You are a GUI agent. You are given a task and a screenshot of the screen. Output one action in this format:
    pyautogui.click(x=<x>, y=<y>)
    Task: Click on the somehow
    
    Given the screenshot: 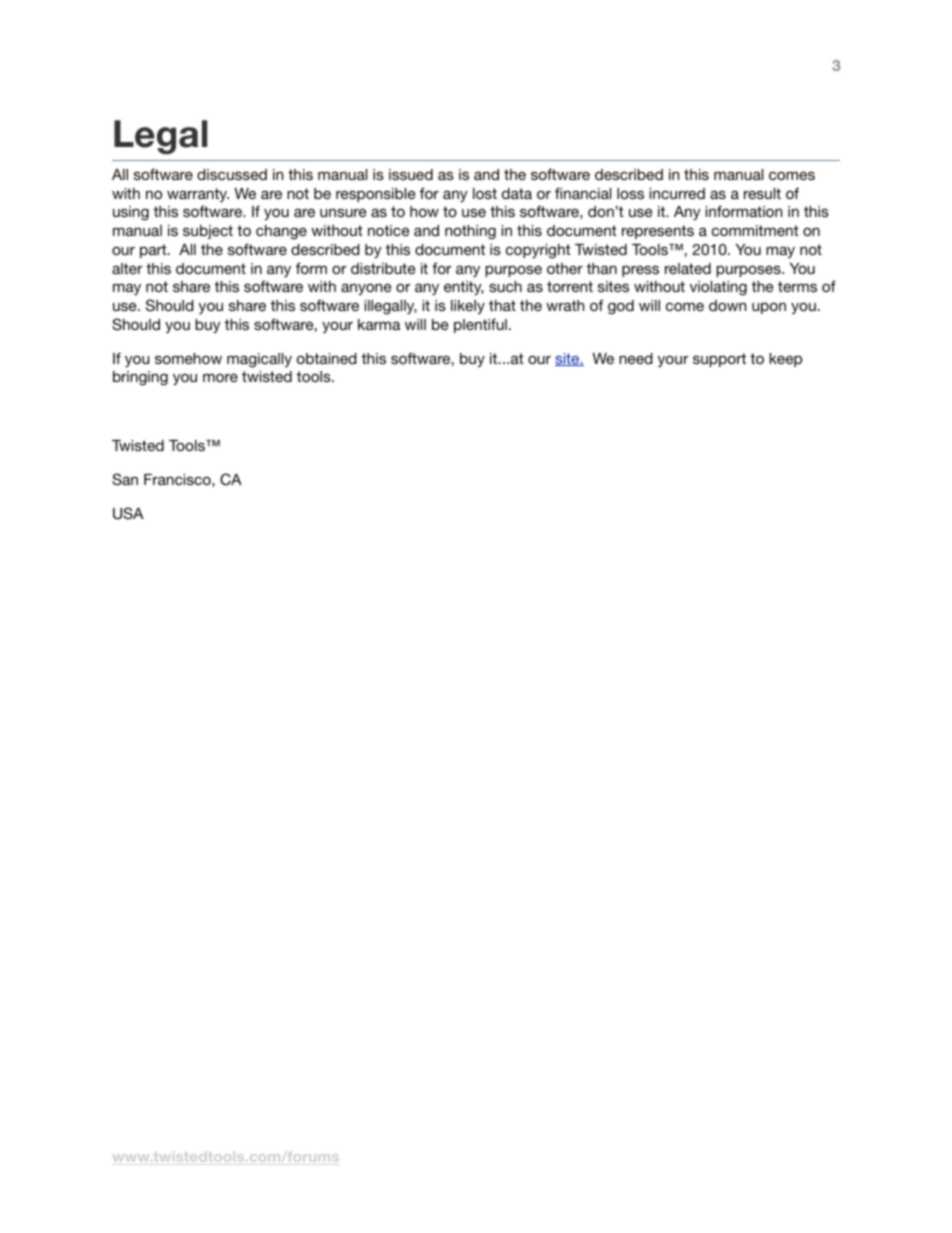 What is the action you would take?
    pyautogui.click(x=188, y=358)
